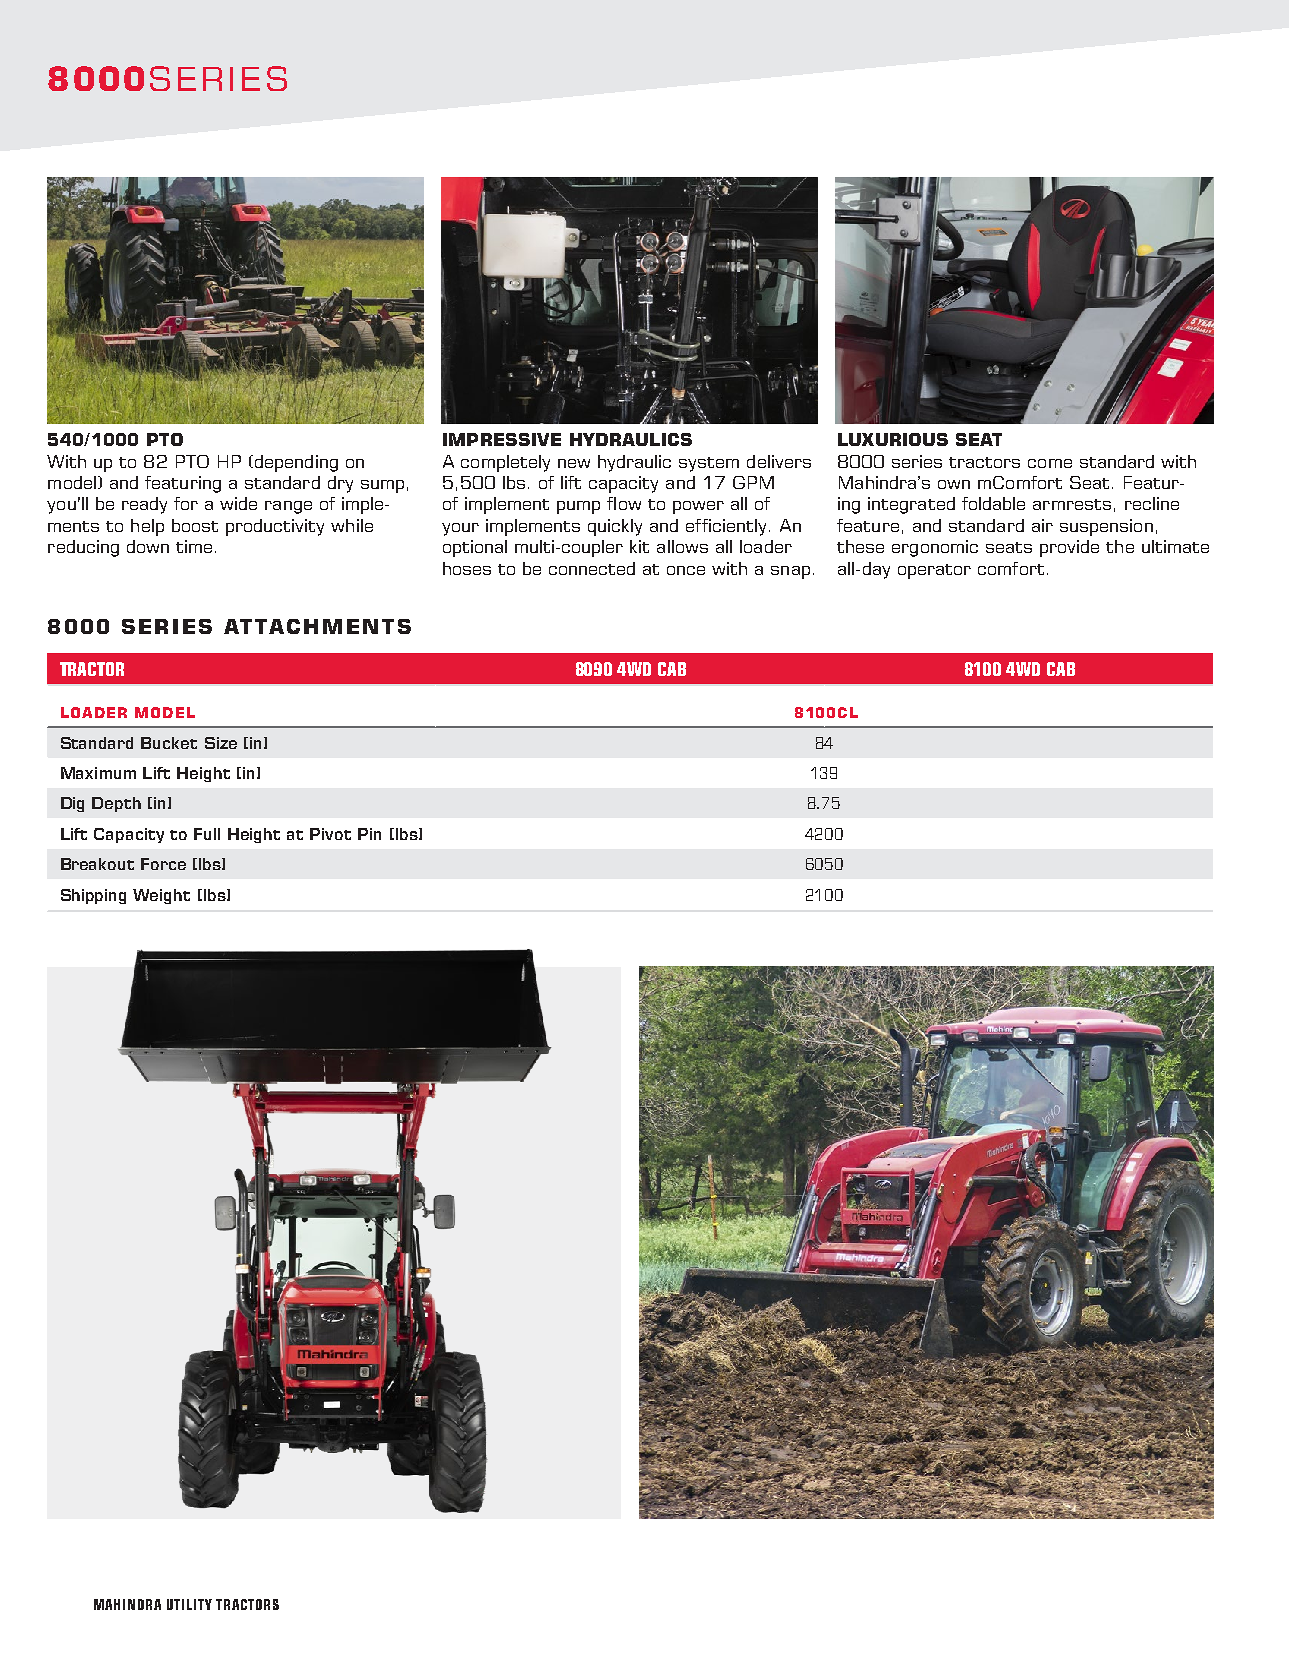 Image resolution: width=1289 pixels, height=1668 pixels. What do you see at coordinates (1050, 463) in the page?
I see `come` at bounding box center [1050, 463].
